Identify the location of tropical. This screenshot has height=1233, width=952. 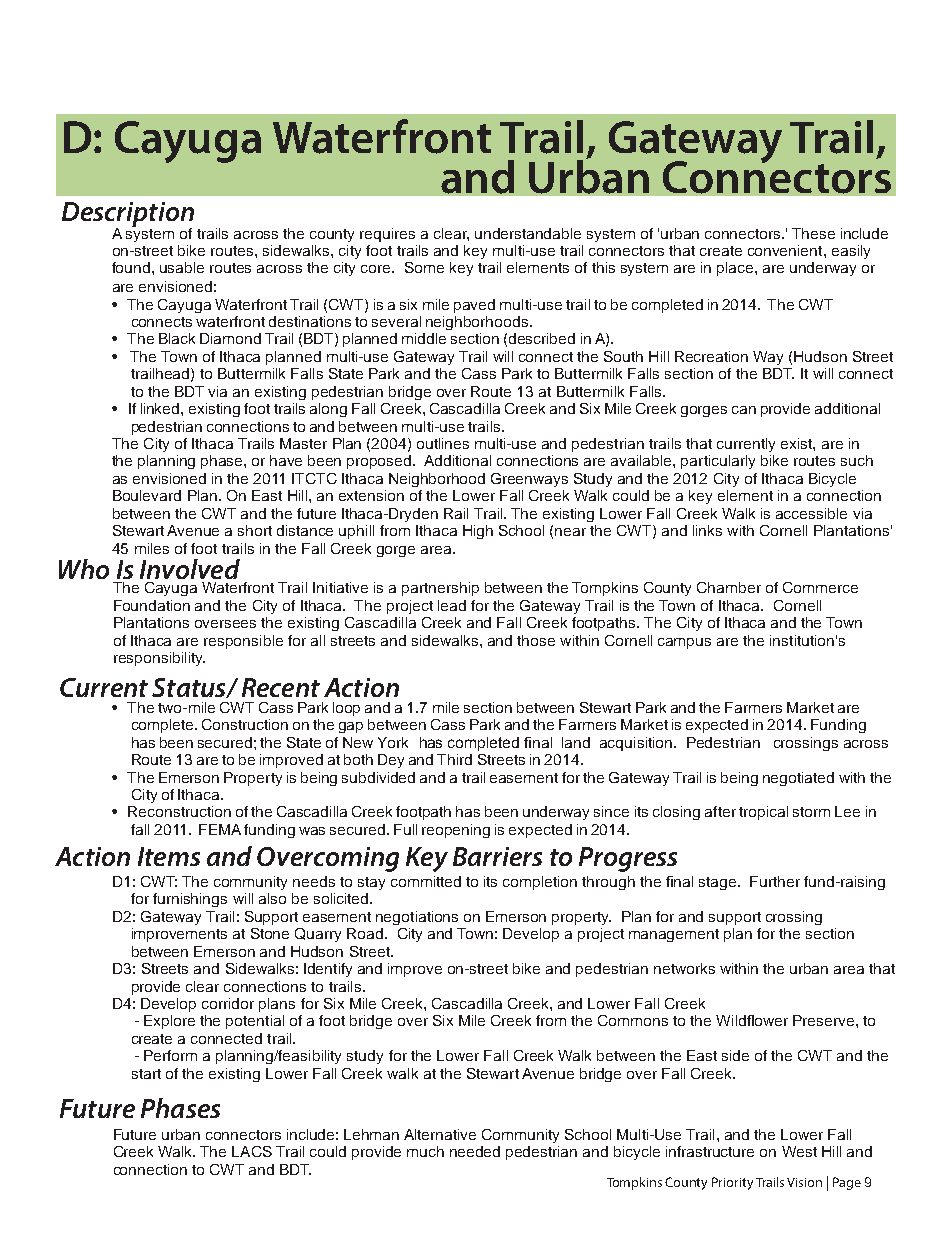
(763, 813).
